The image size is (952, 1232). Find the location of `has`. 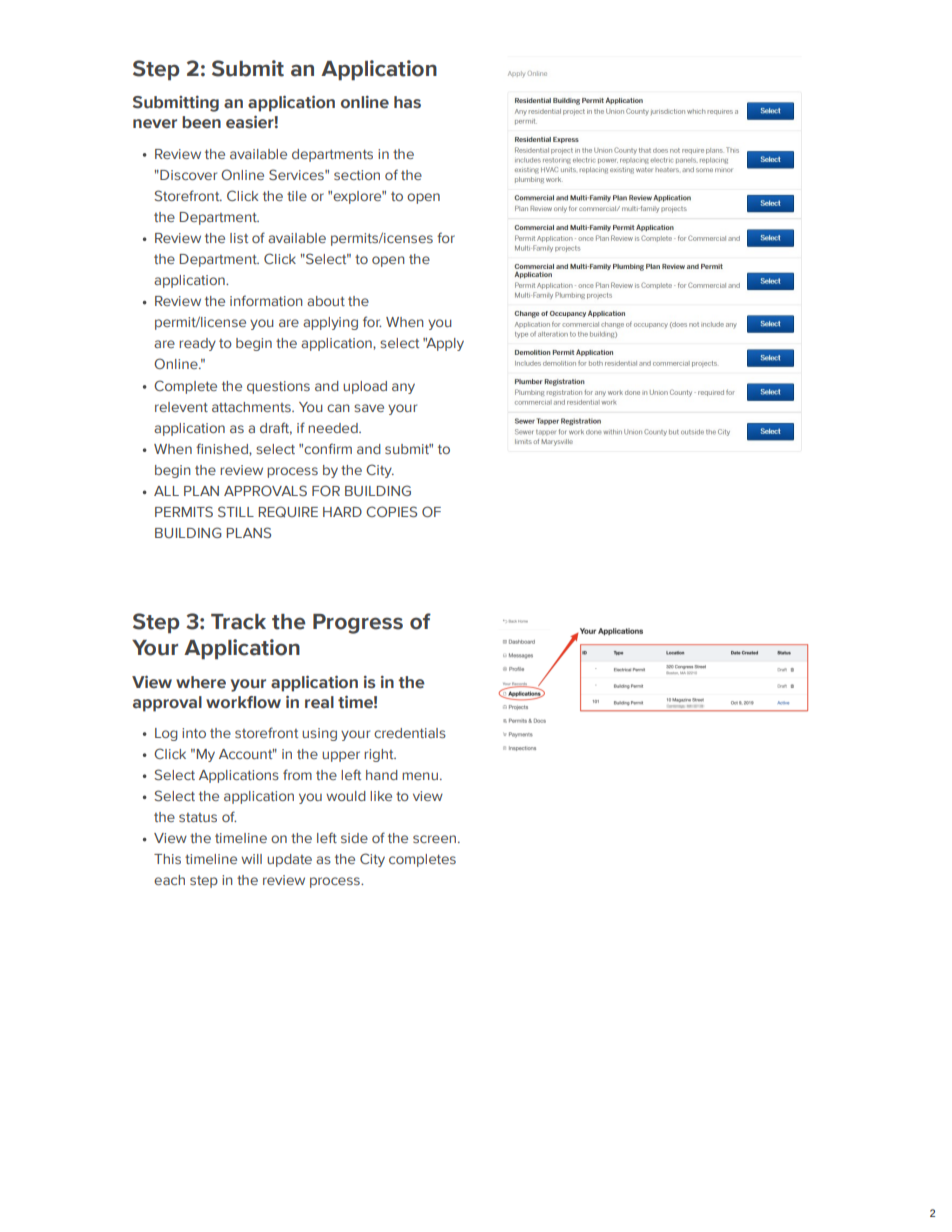

has is located at coordinates (407, 102).
